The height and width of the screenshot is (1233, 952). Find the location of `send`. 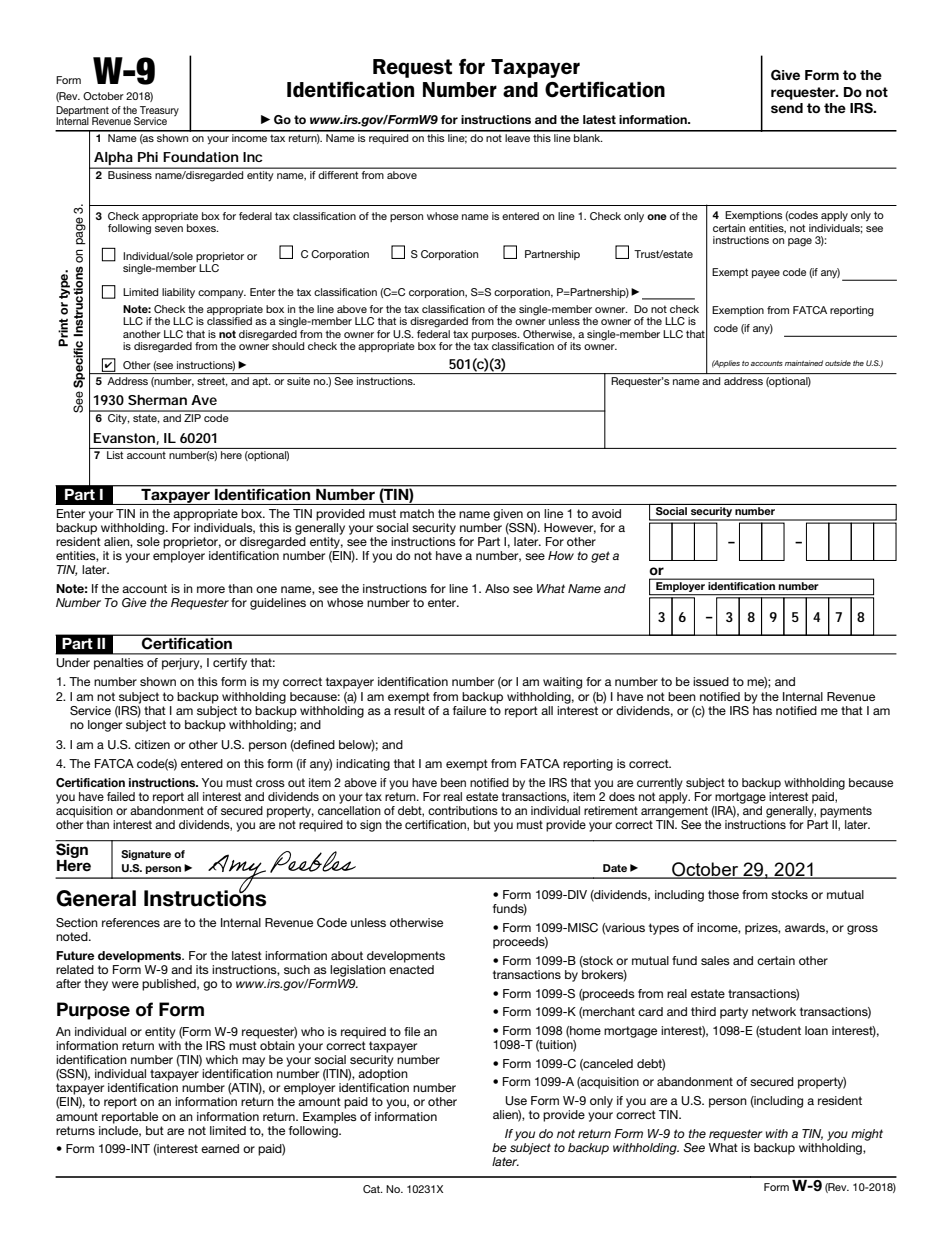

send is located at coordinates (787, 108).
